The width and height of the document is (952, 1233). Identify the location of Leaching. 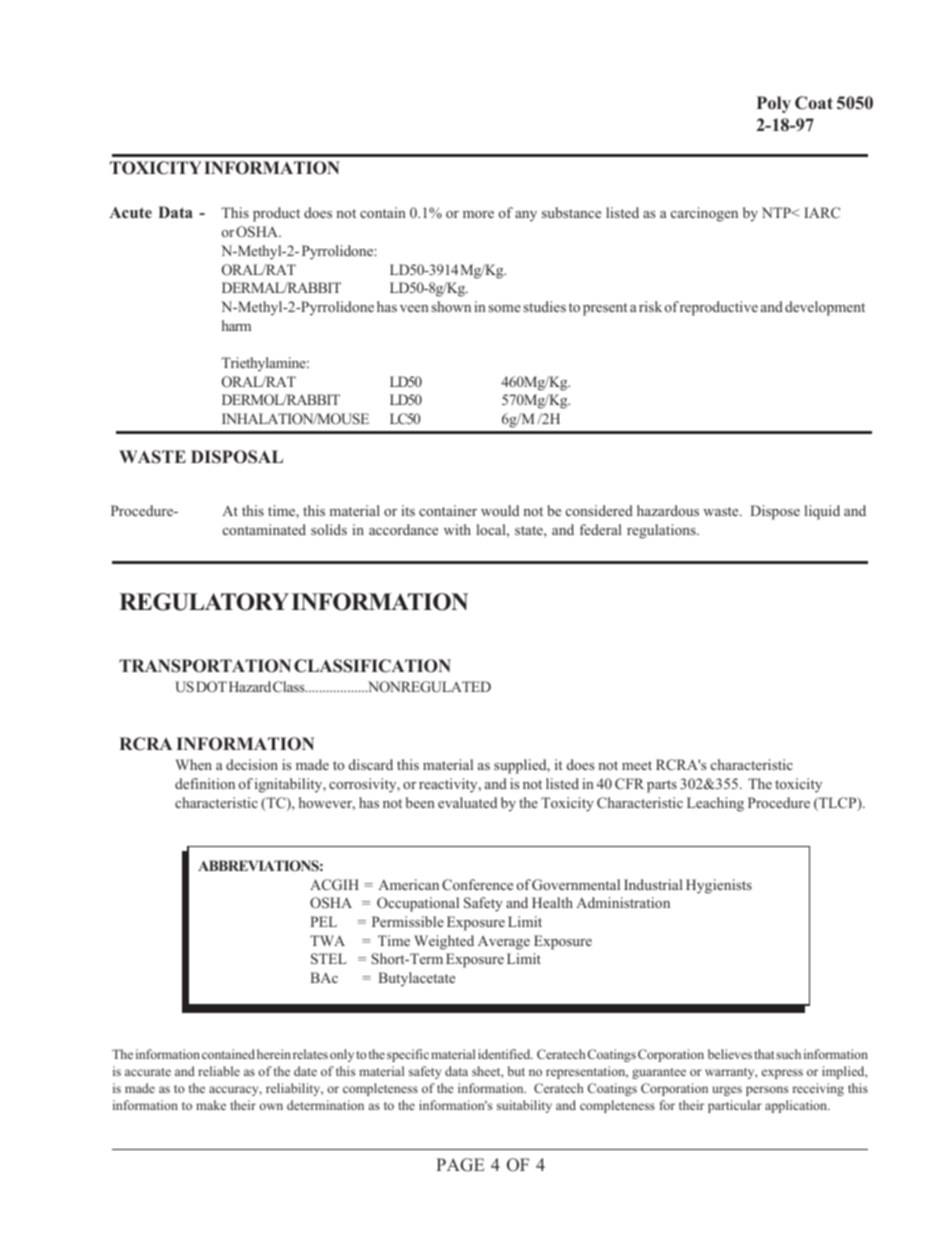
(715, 804).
